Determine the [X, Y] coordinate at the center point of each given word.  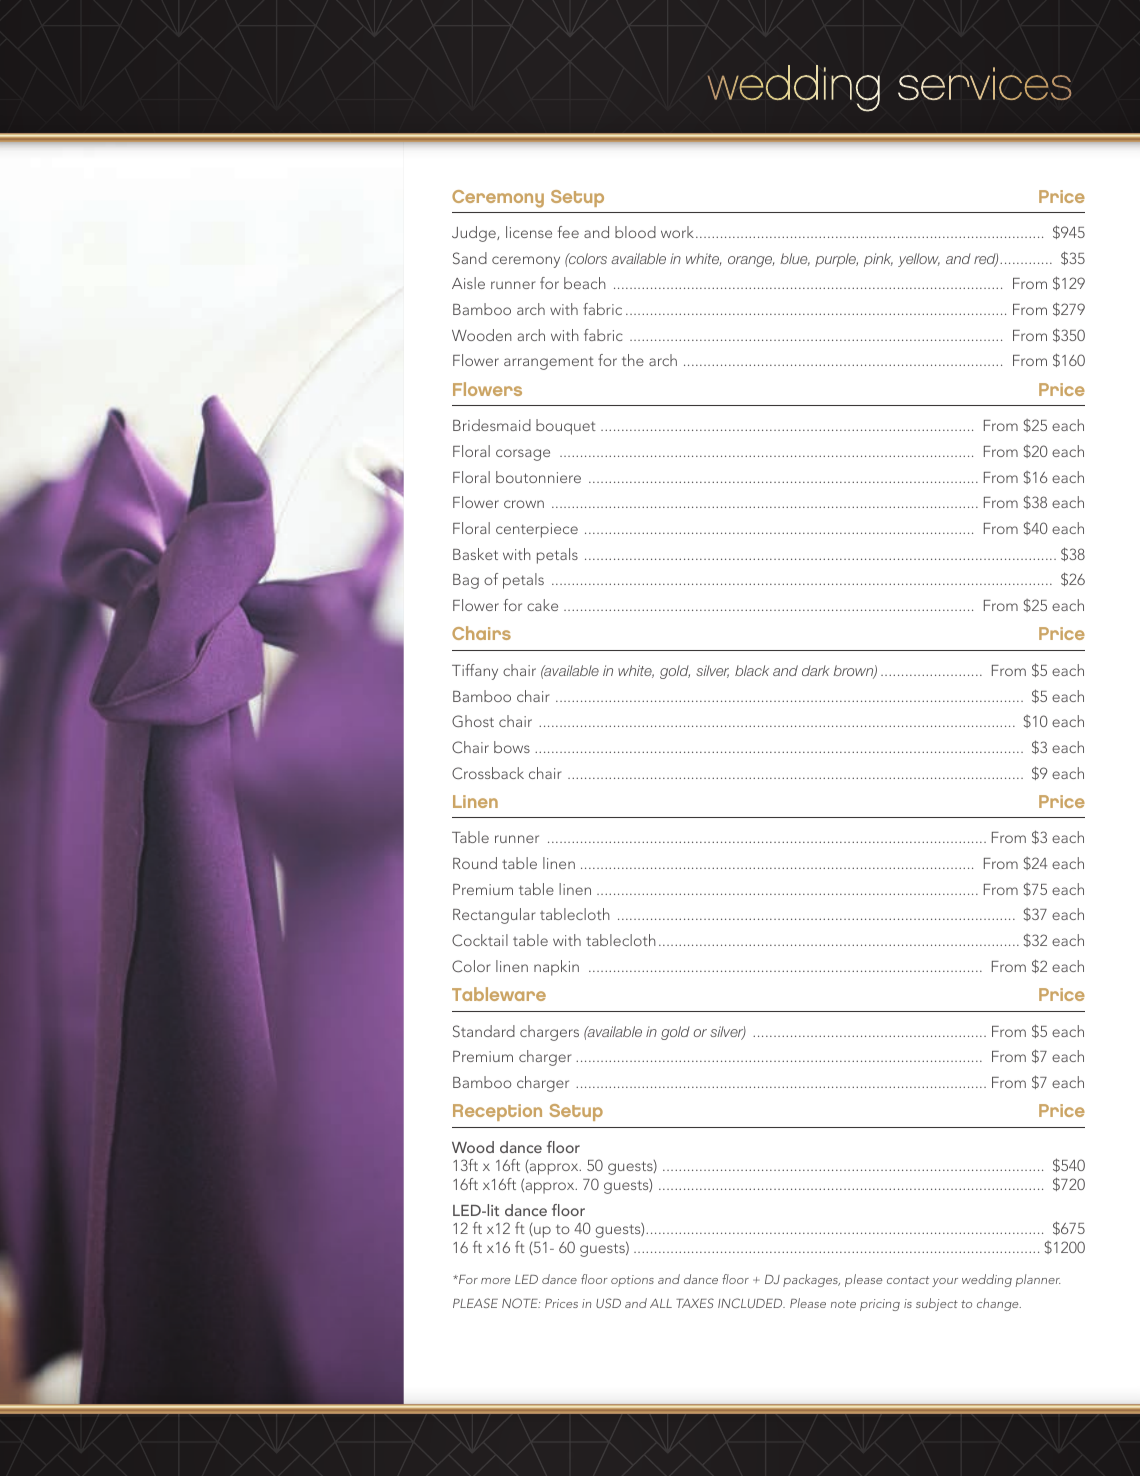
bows [512, 747]
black [752, 670]
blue [795, 259]
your [945, 1282]
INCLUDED [751, 1303]
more [495, 1281]
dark [816, 670]
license [529, 232]
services [984, 83]
